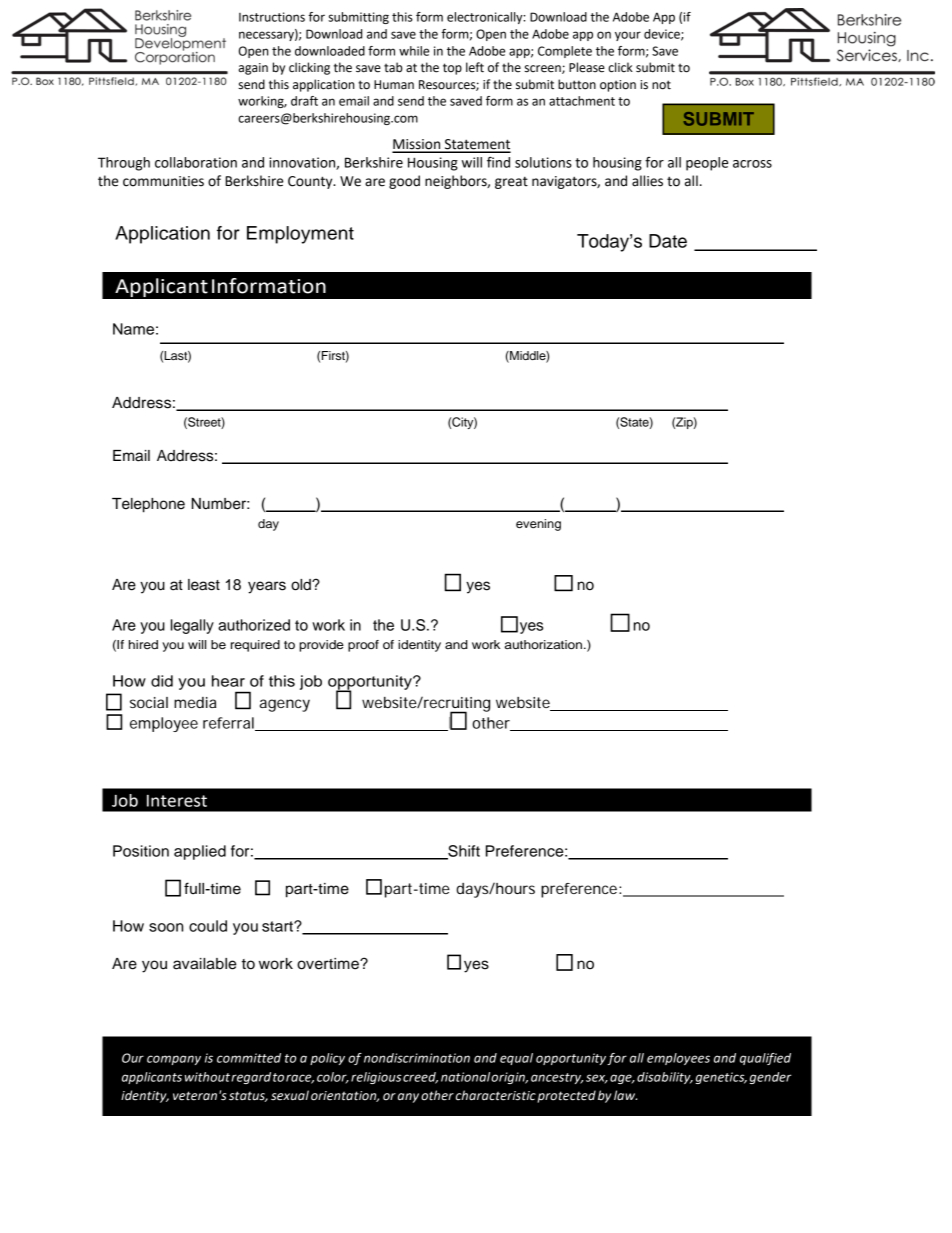  What do you see at coordinates (417, 1058) in the screenshot?
I see `nondiscrimination` at bounding box center [417, 1058].
